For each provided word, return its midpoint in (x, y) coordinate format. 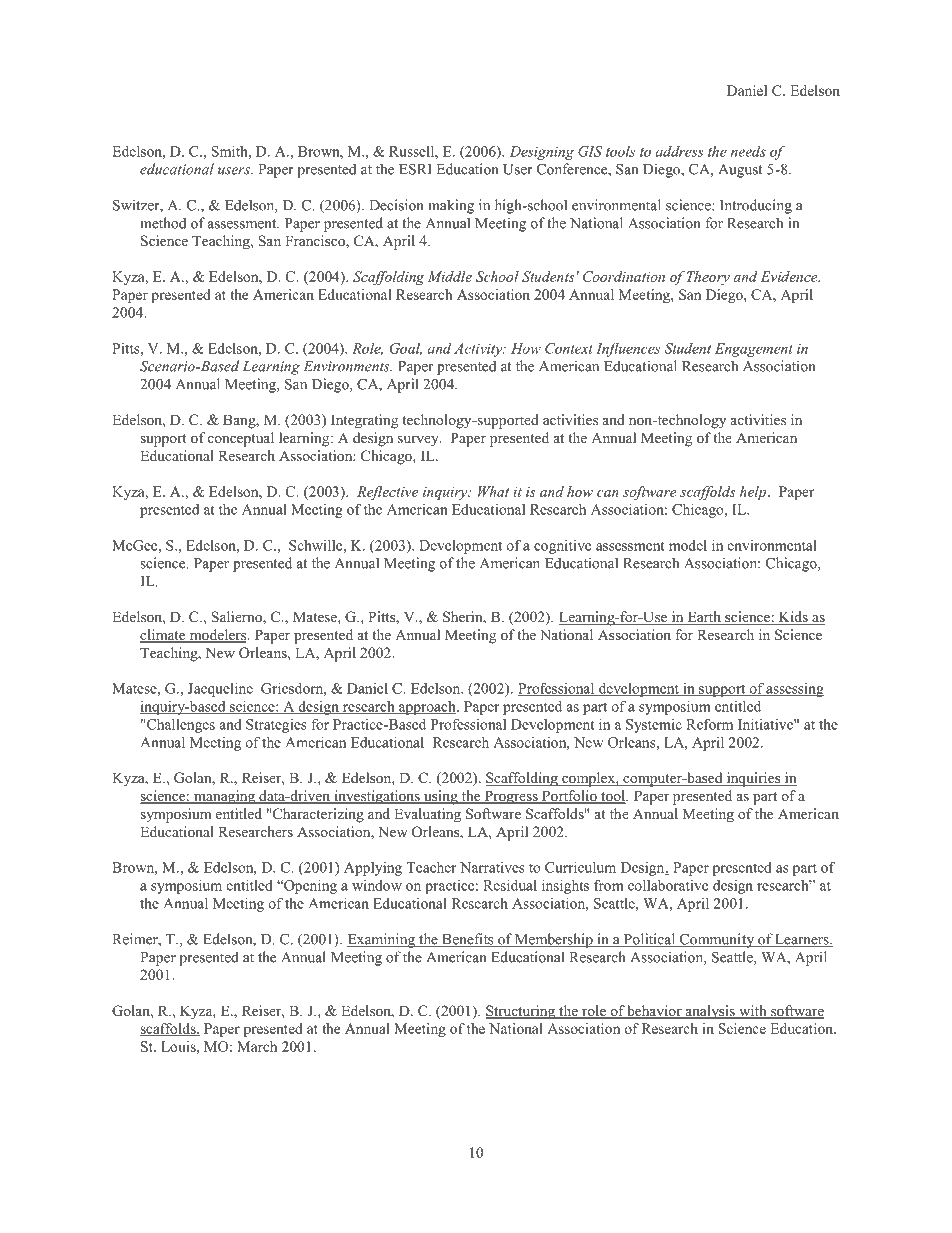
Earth (704, 618)
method (163, 223)
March (257, 1046)
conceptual (241, 439)
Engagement (754, 350)
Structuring (521, 1012)
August (740, 171)
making (451, 206)
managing (224, 797)
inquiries (753, 779)
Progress (511, 797)
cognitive (562, 547)
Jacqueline (220, 690)
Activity (479, 350)
